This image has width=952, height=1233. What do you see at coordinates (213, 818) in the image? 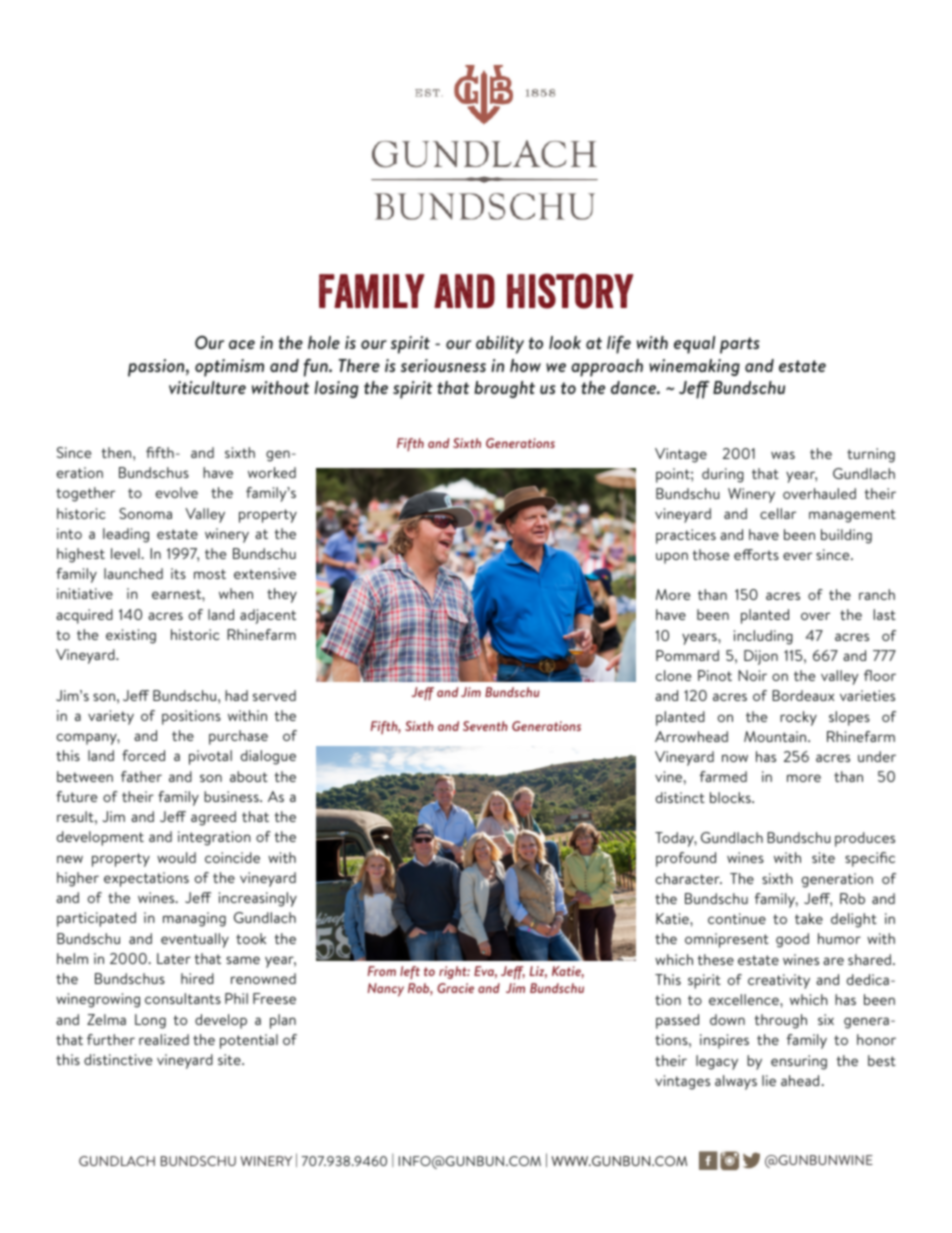
I see `agreed` at bounding box center [213, 818].
